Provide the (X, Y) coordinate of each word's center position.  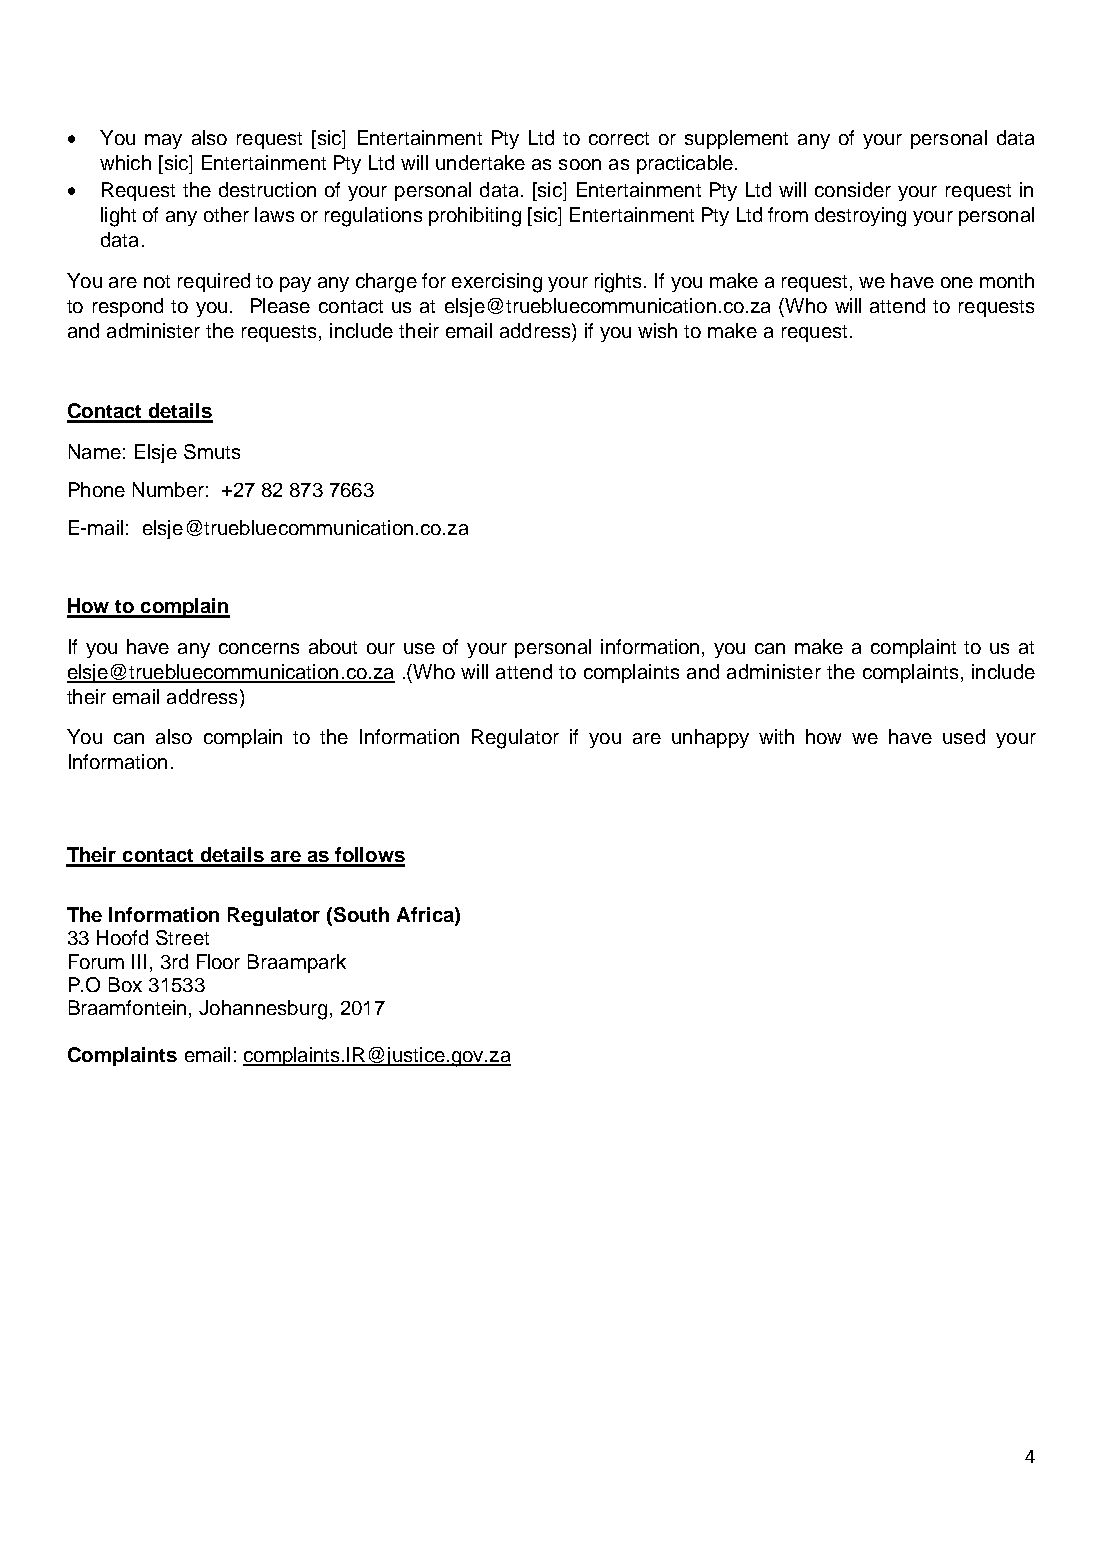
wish (657, 330)
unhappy (710, 738)
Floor (218, 961)
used (964, 736)
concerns (259, 648)
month (1007, 280)
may (163, 141)
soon (580, 164)
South (361, 914)
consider (853, 189)
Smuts (212, 451)
